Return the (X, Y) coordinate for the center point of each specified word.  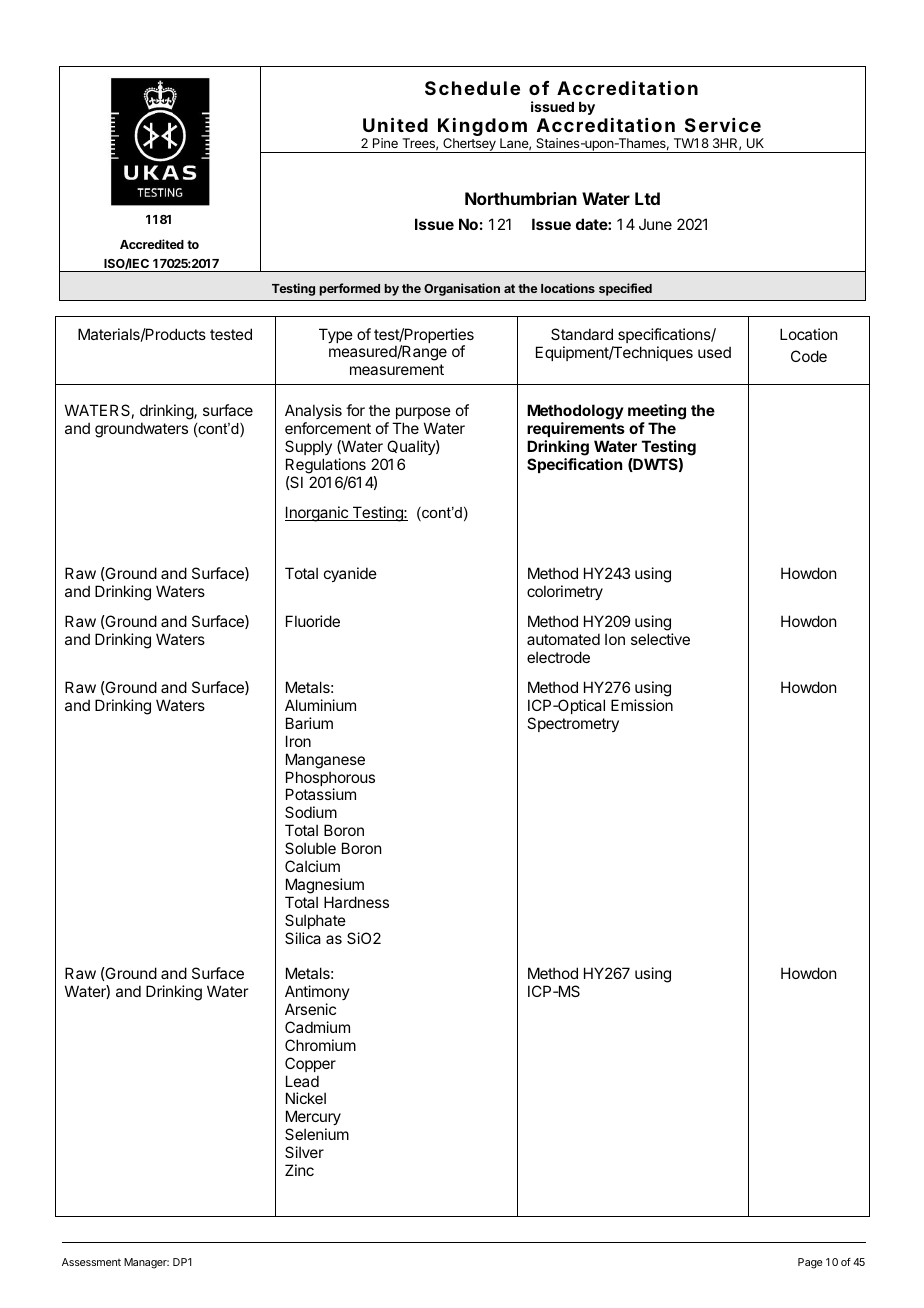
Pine (385, 143)
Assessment (91, 1262)
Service (723, 125)
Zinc (299, 1170)
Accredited (152, 244)
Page (810, 1263)
